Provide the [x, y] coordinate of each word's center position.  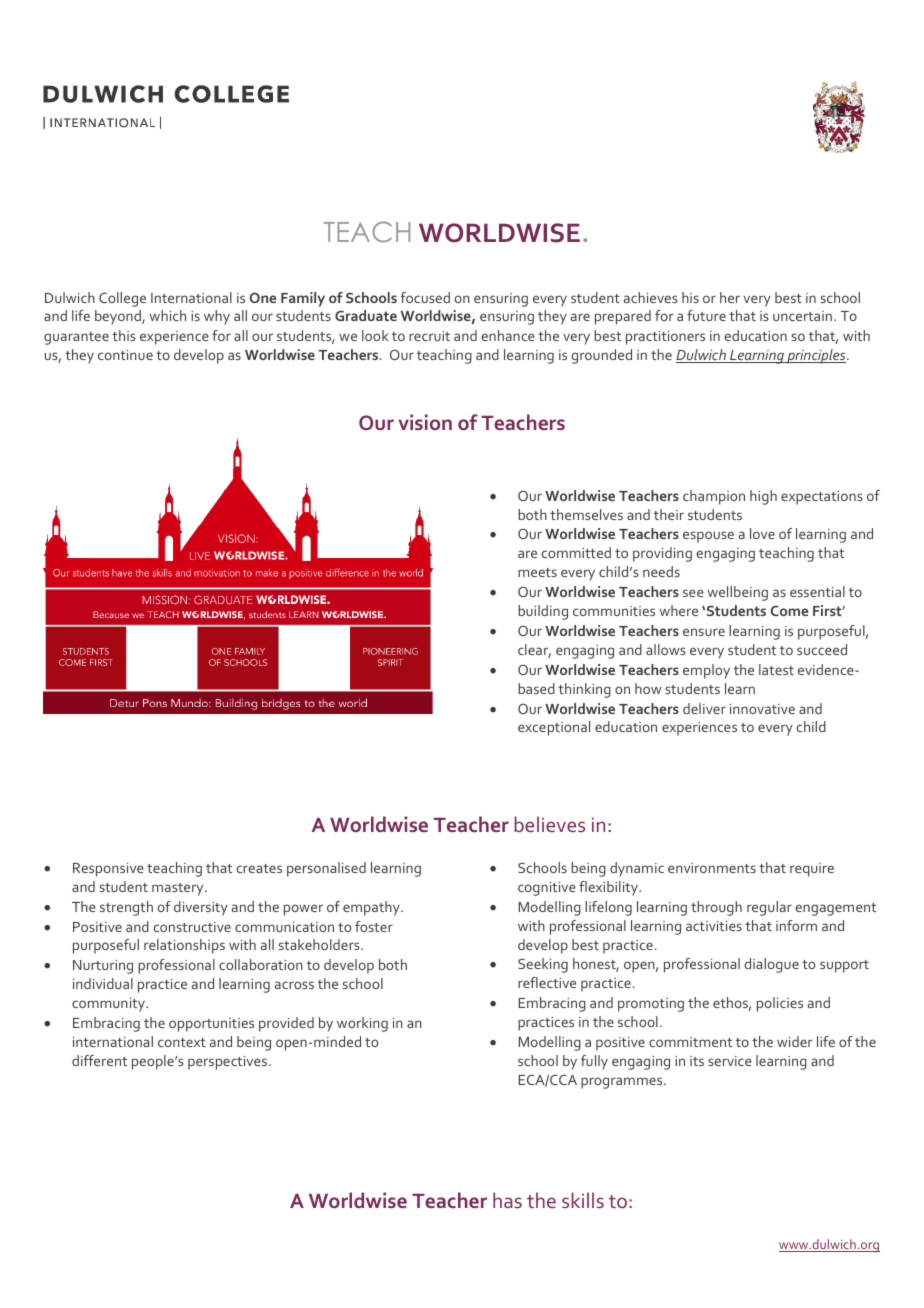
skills [583, 1200]
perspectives [229, 1063]
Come [789, 610]
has [507, 1200]
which [168, 315]
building [543, 612]
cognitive [547, 889]
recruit [429, 336]
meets [537, 572]
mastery [179, 889]
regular [769, 908]
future [706, 315]
